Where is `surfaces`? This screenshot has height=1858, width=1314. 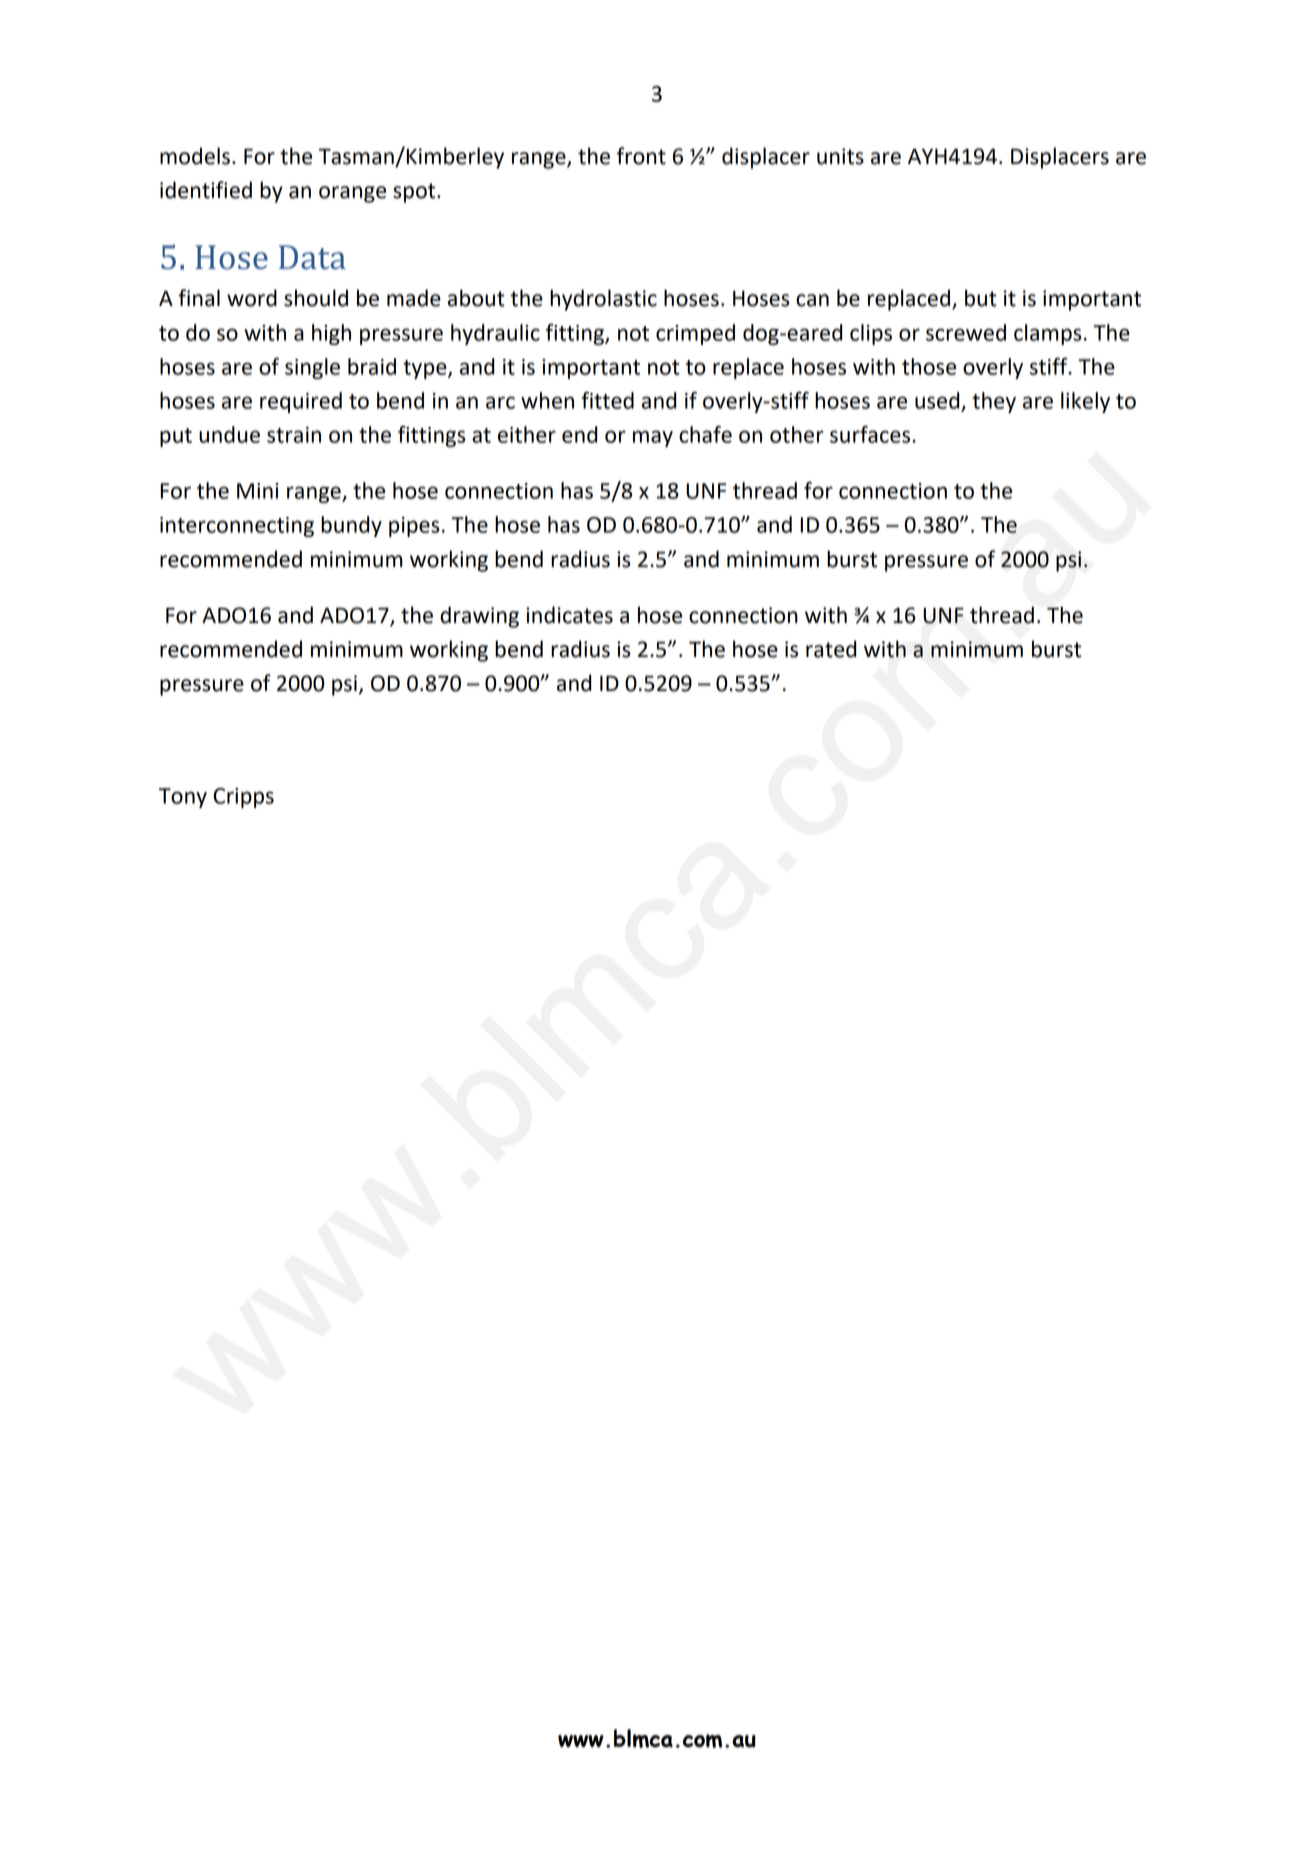
surfaces is located at coordinates (871, 434).
